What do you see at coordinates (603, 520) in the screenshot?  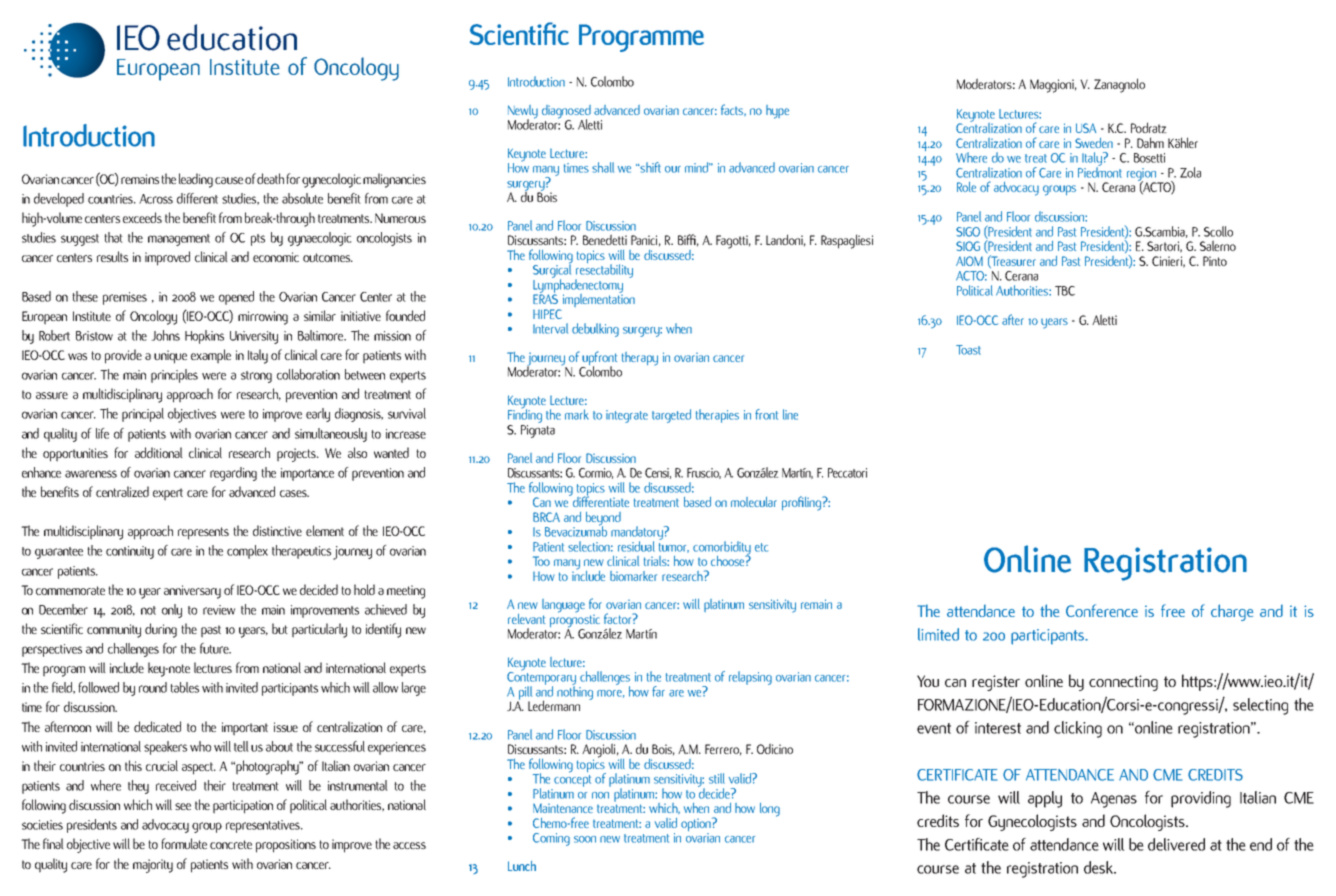 I see `beyond` at bounding box center [603, 520].
